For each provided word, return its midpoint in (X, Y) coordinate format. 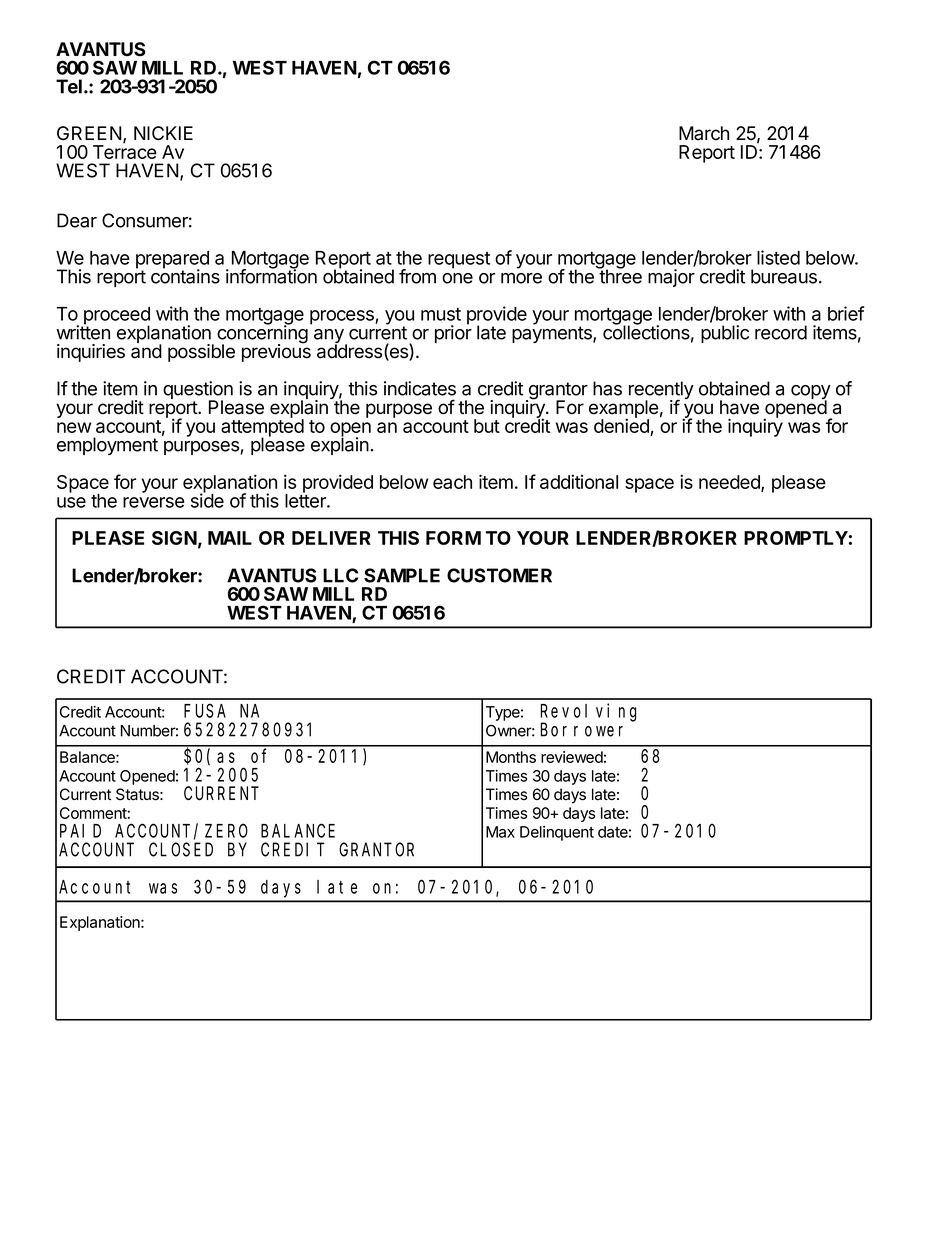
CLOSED (181, 850)
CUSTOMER (499, 575)
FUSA (205, 711)
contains (185, 275)
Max (500, 832)
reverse (154, 502)
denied (622, 426)
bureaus (784, 276)
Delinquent (557, 833)
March (704, 133)
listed (778, 257)
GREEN (89, 133)
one (457, 278)
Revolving (588, 713)
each (452, 482)
